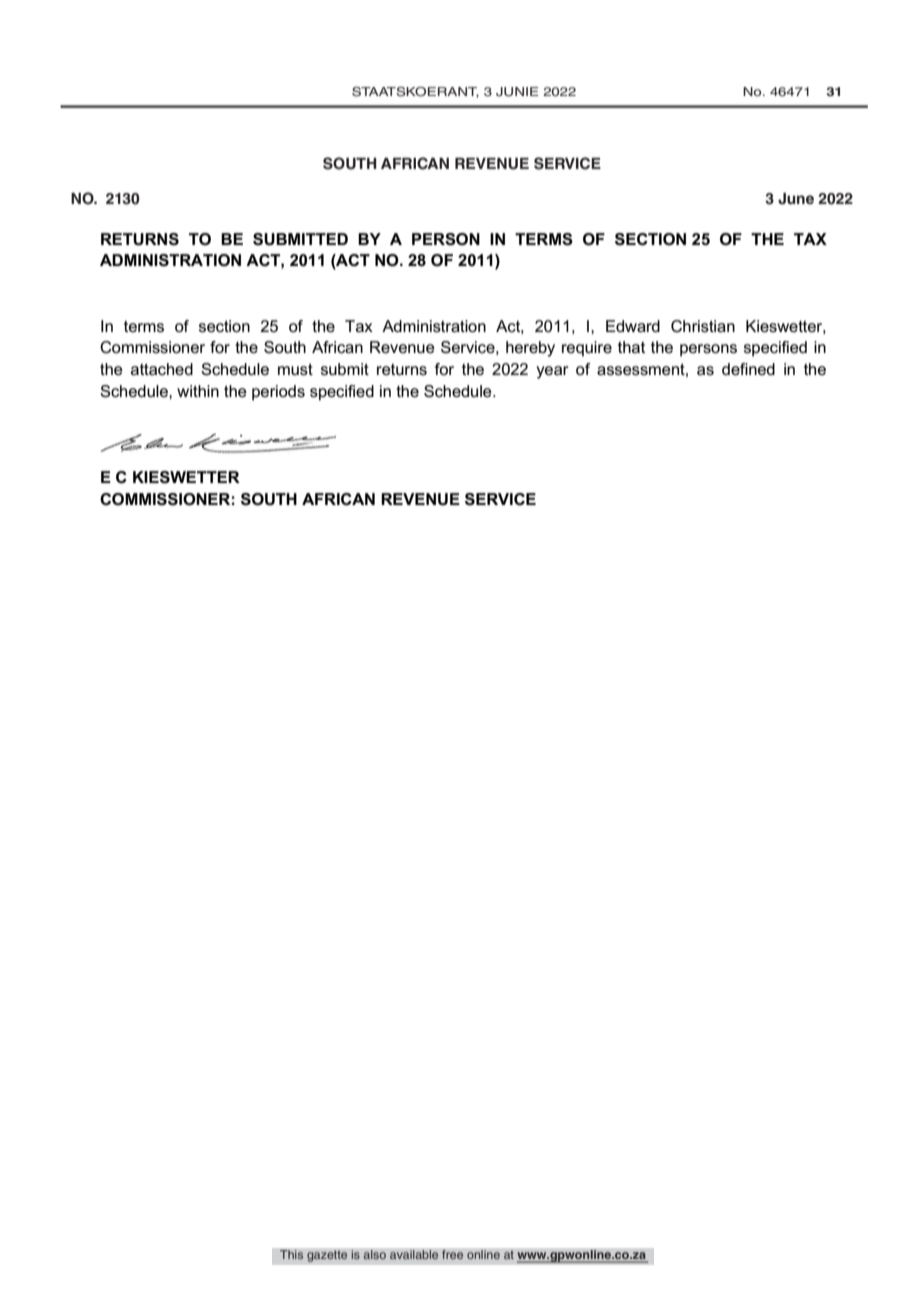  What do you see at coordinates (295, 369) in the screenshot?
I see `must` at bounding box center [295, 369].
